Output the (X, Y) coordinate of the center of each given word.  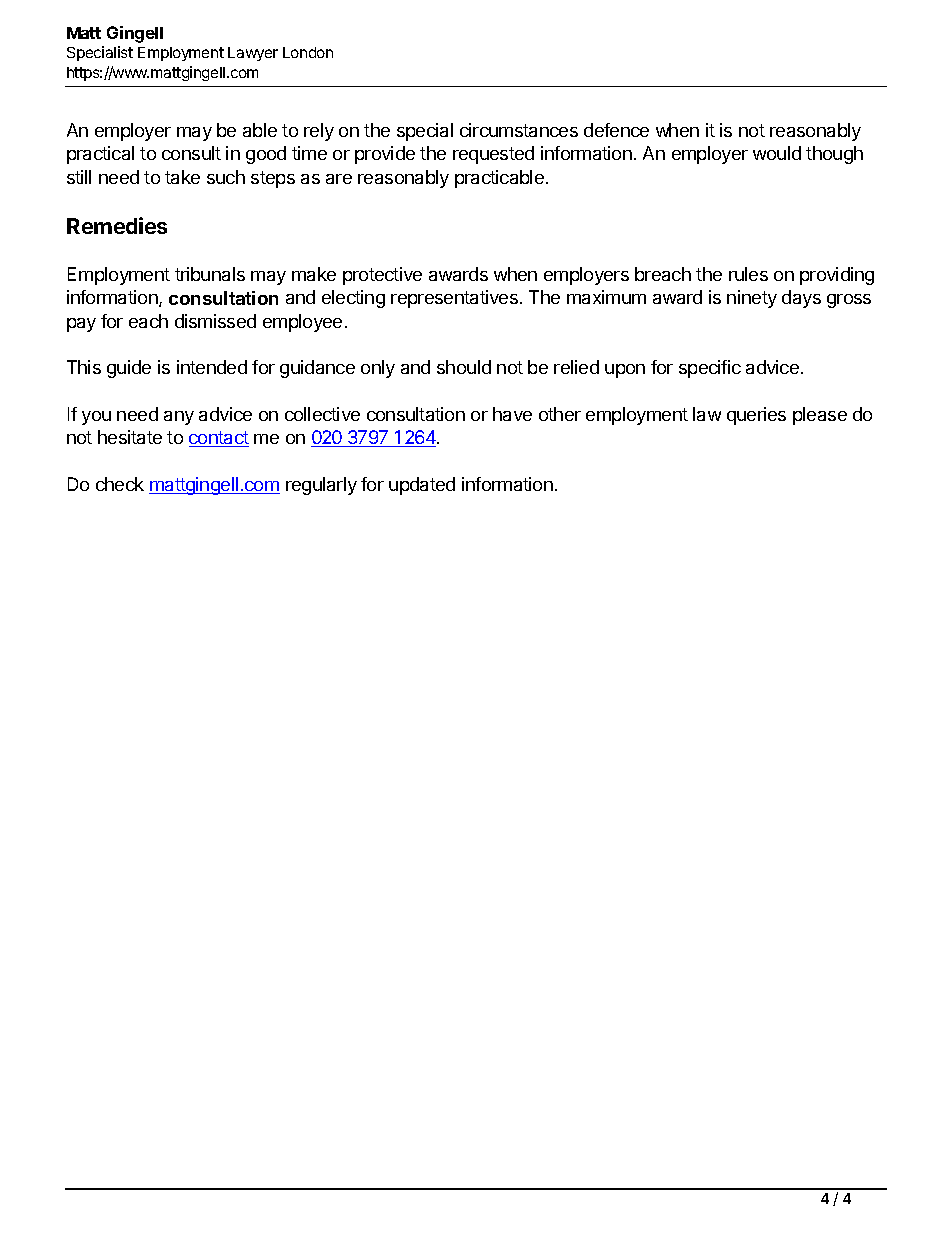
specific (710, 369)
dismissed (215, 321)
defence (616, 130)
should (464, 367)
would (777, 153)
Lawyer (253, 54)
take (182, 177)
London (308, 52)
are (339, 179)
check (120, 484)
